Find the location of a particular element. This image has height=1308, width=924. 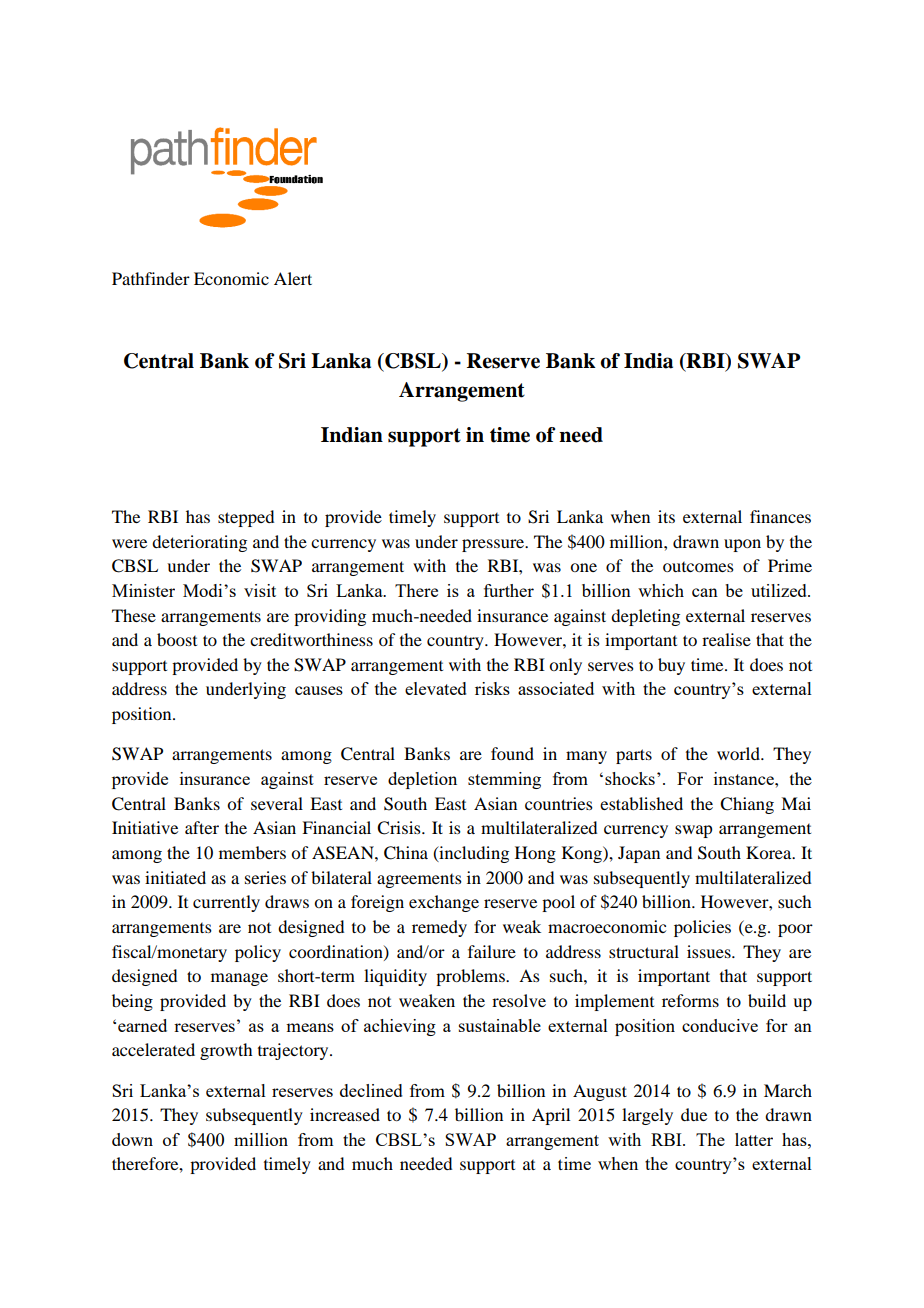

its is located at coordinates (666, 516).
